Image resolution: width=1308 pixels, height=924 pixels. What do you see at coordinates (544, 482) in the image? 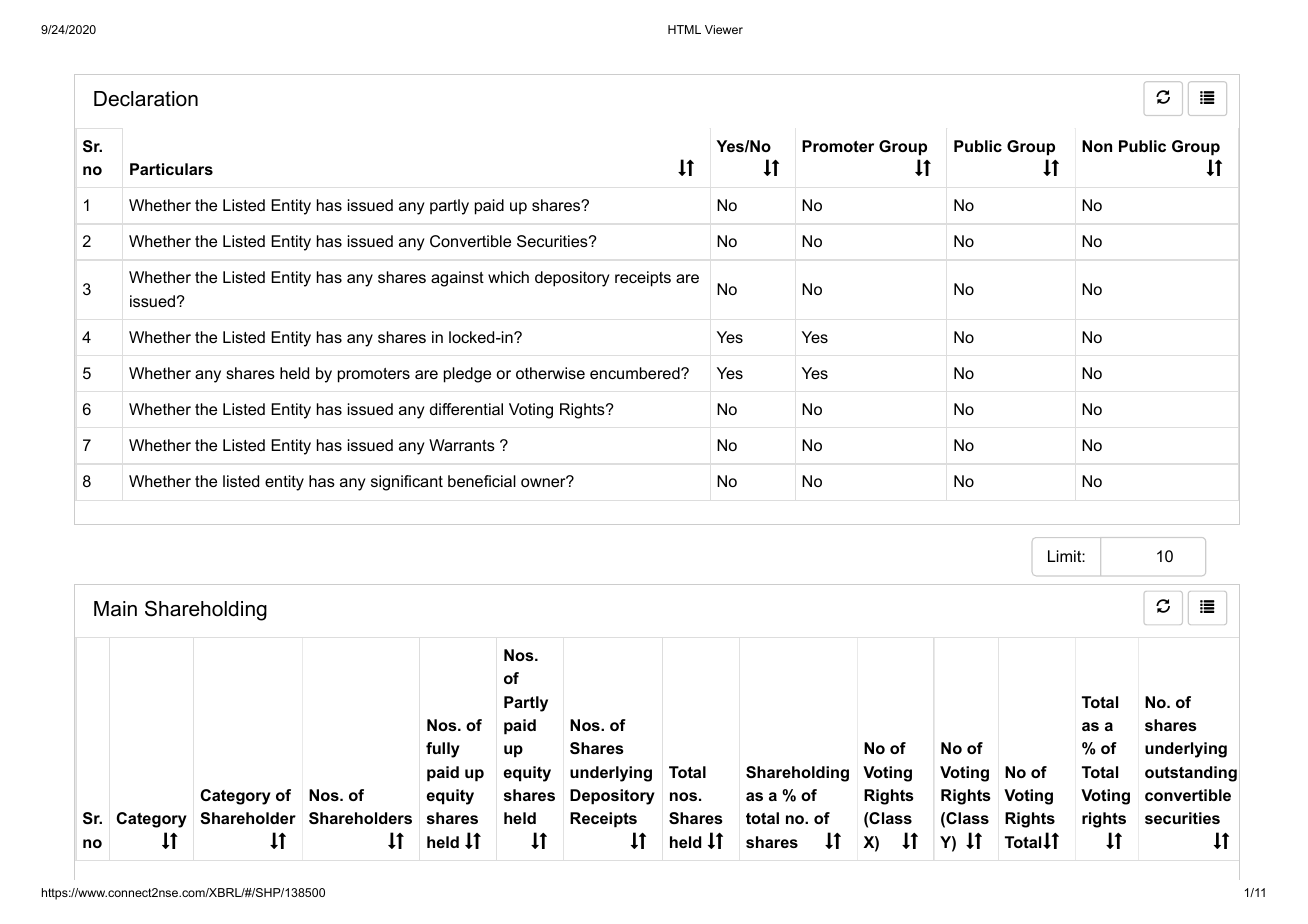
I see `owner` at bounding box center [544, 482].
